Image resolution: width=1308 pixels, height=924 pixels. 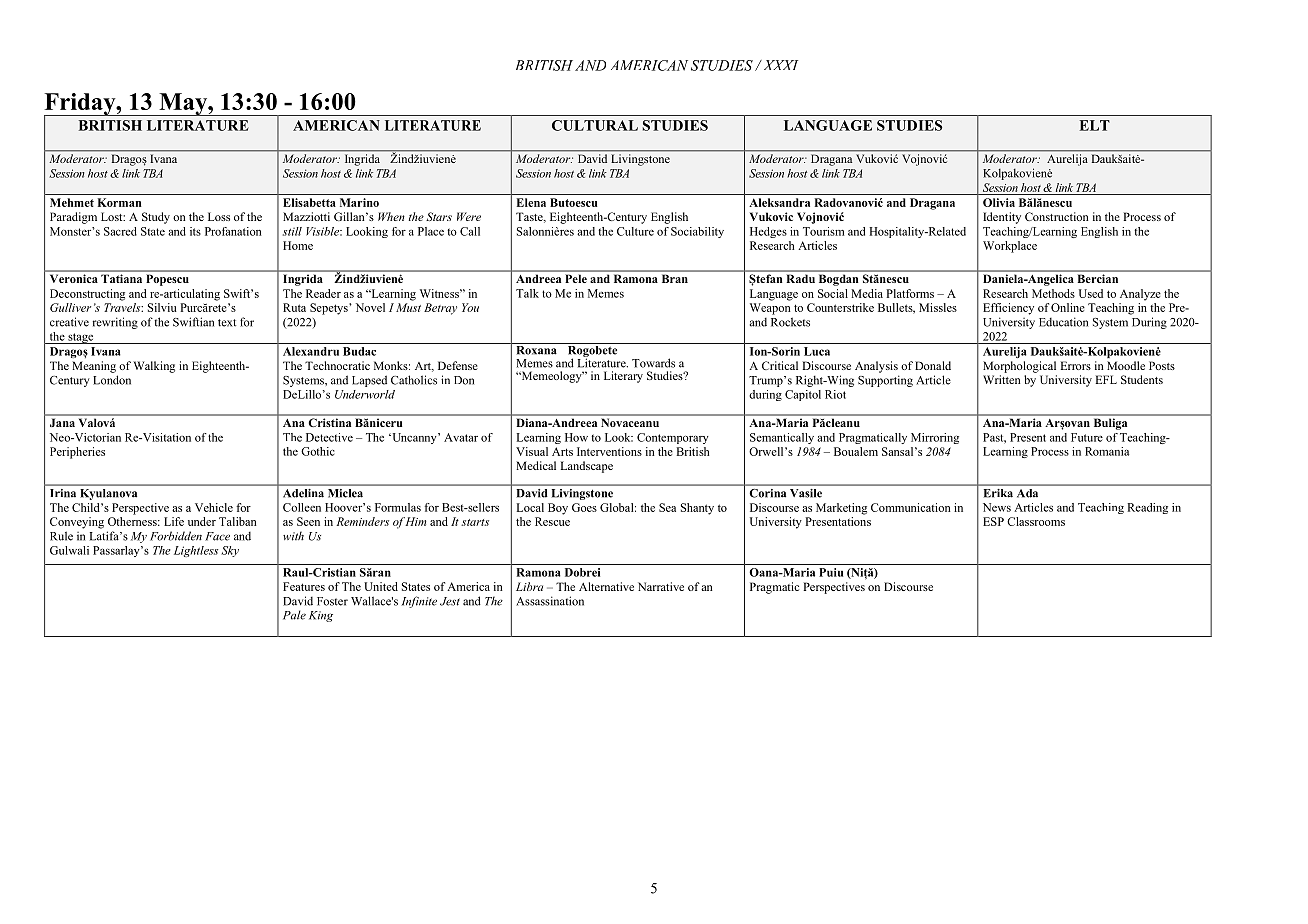 I want to click on ELT, so click(x=1094, y=125).
